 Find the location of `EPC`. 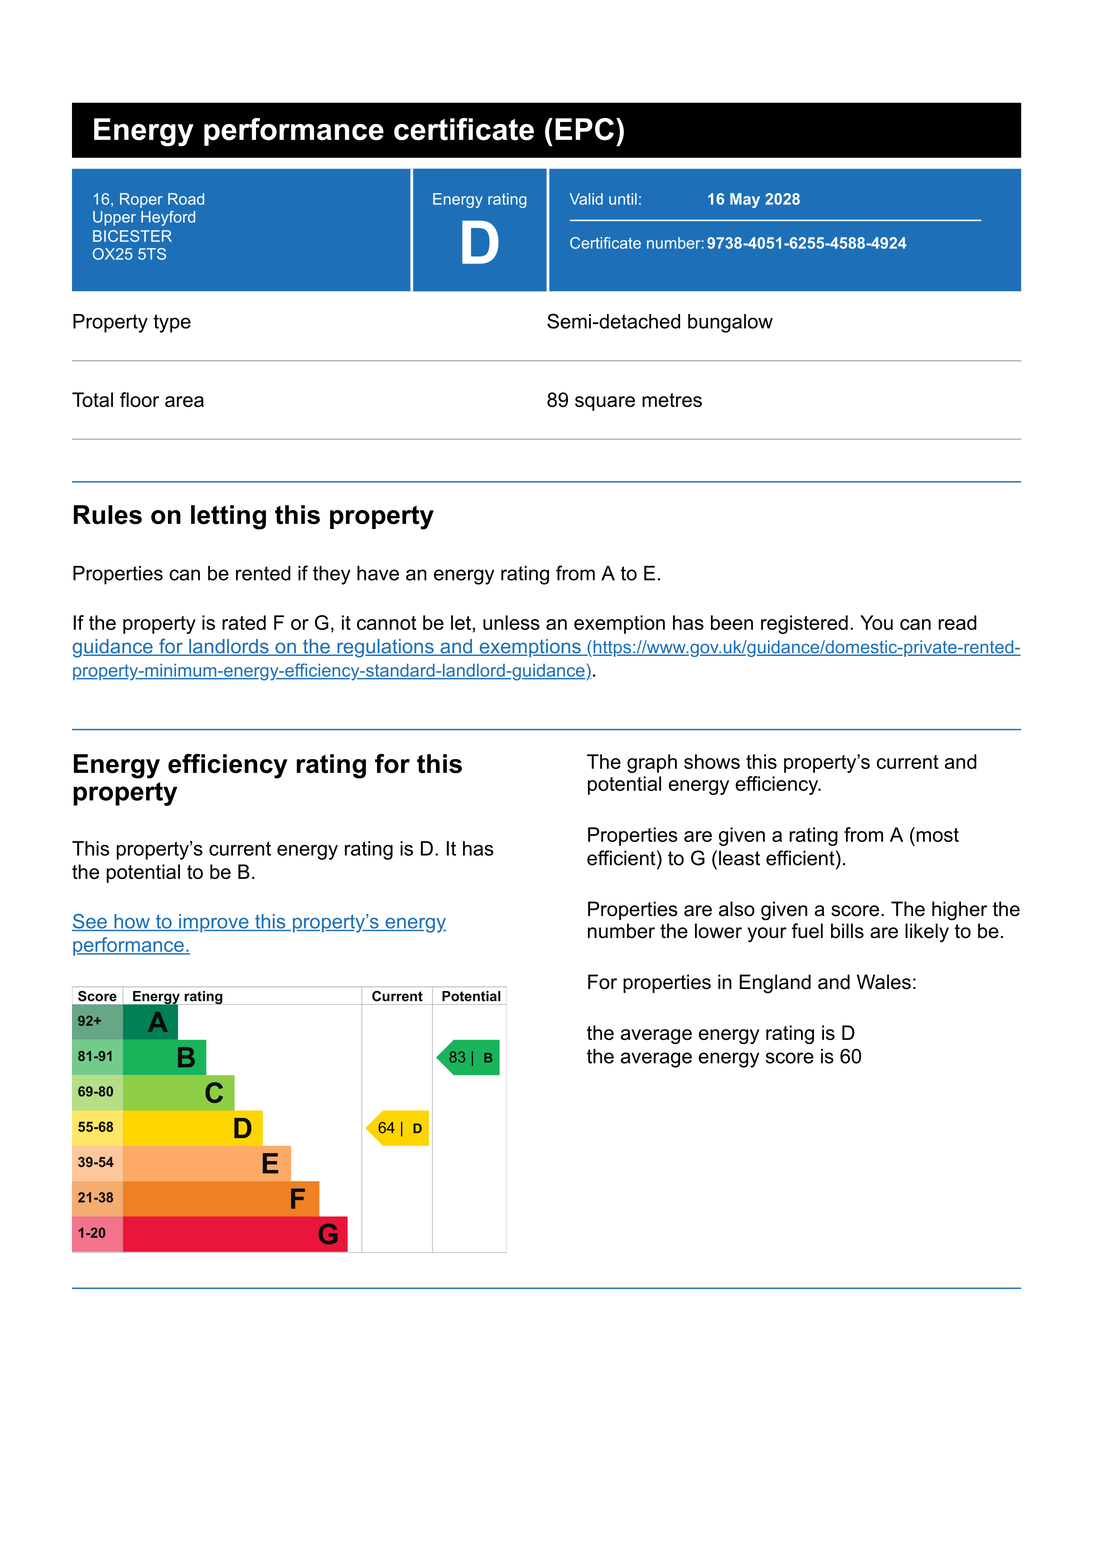

EPC is located at coordinates (584, 129).
